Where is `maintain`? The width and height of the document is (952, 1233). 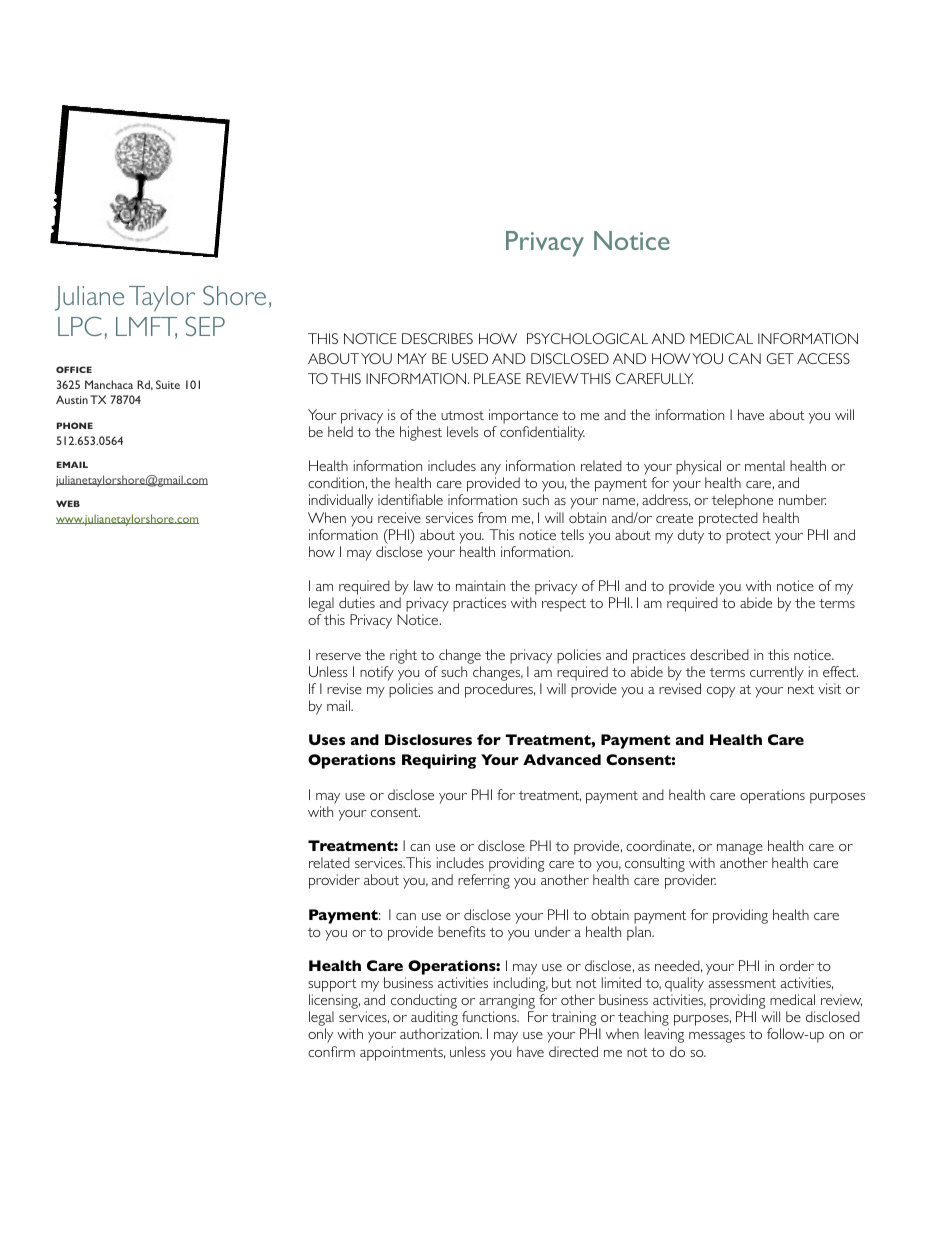 maintain is located at coordinates (480, 585).
